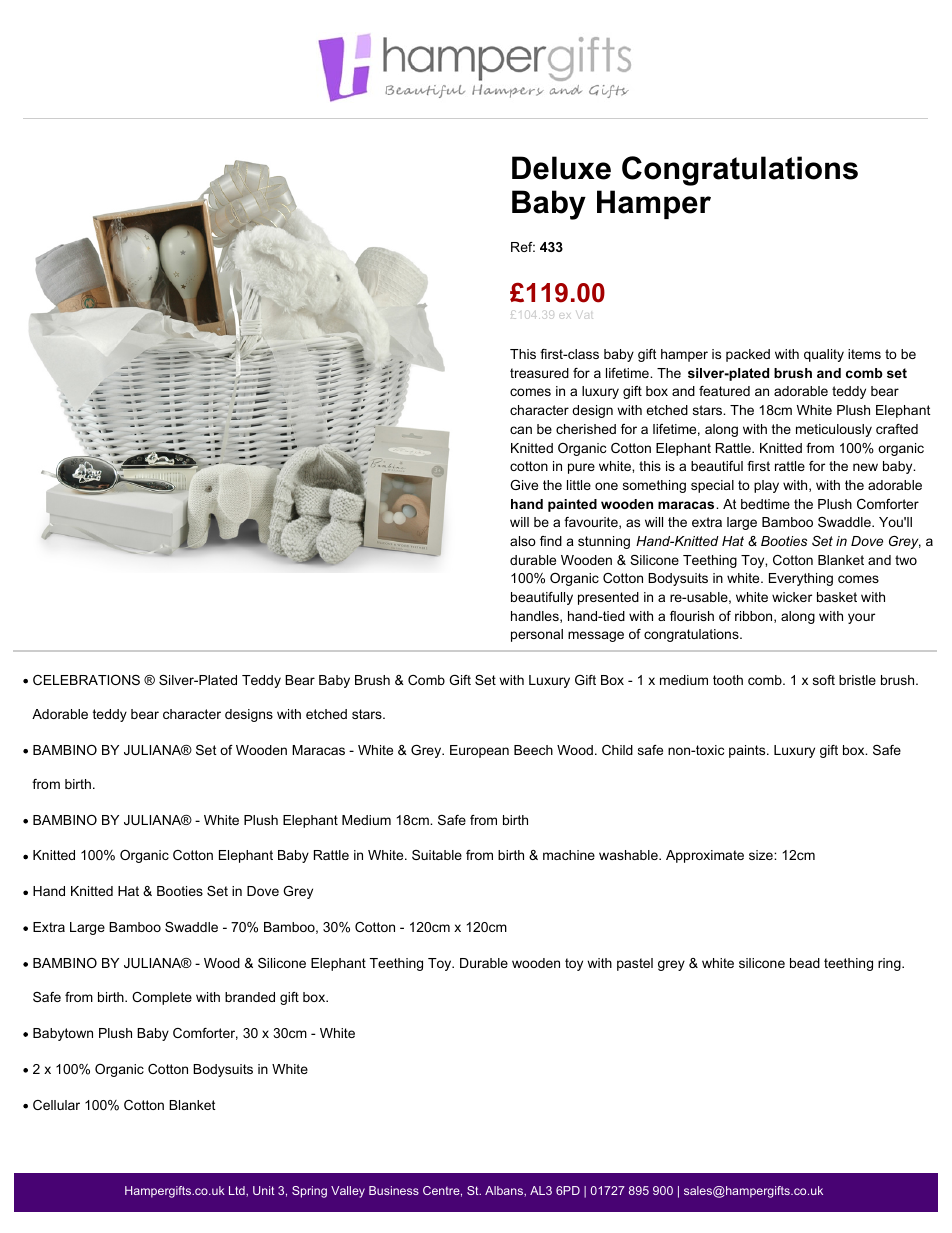 The image size is (952, 1233). Describe the element at coordinates (521, 430) in the image. I see `can` at that location.
